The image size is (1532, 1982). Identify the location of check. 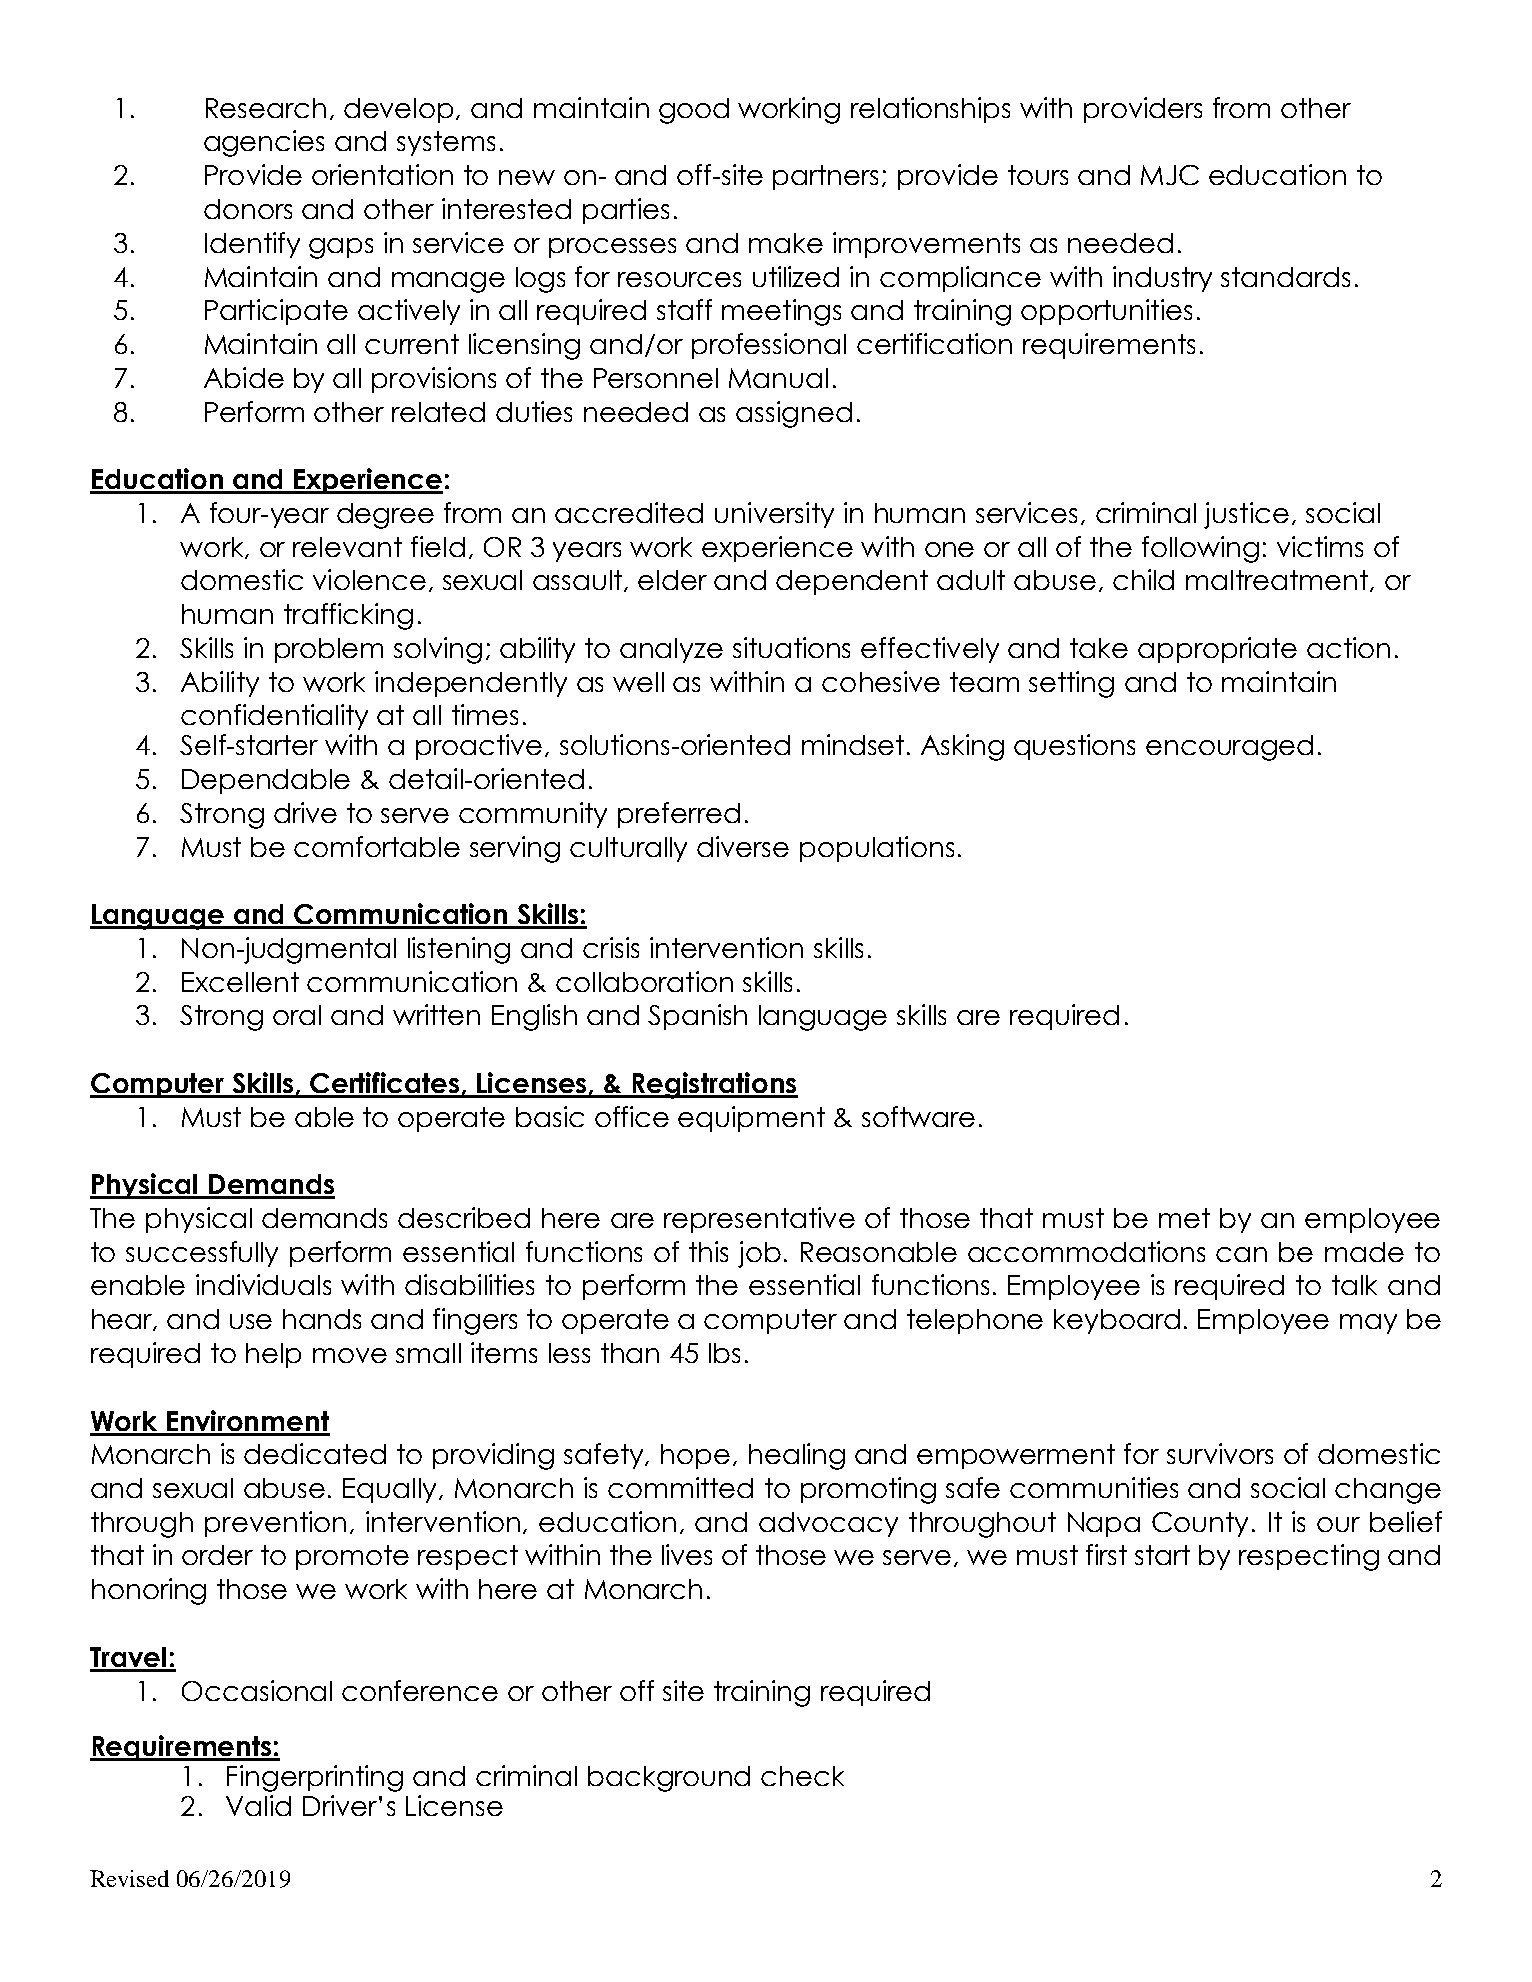
(802, 1776).
